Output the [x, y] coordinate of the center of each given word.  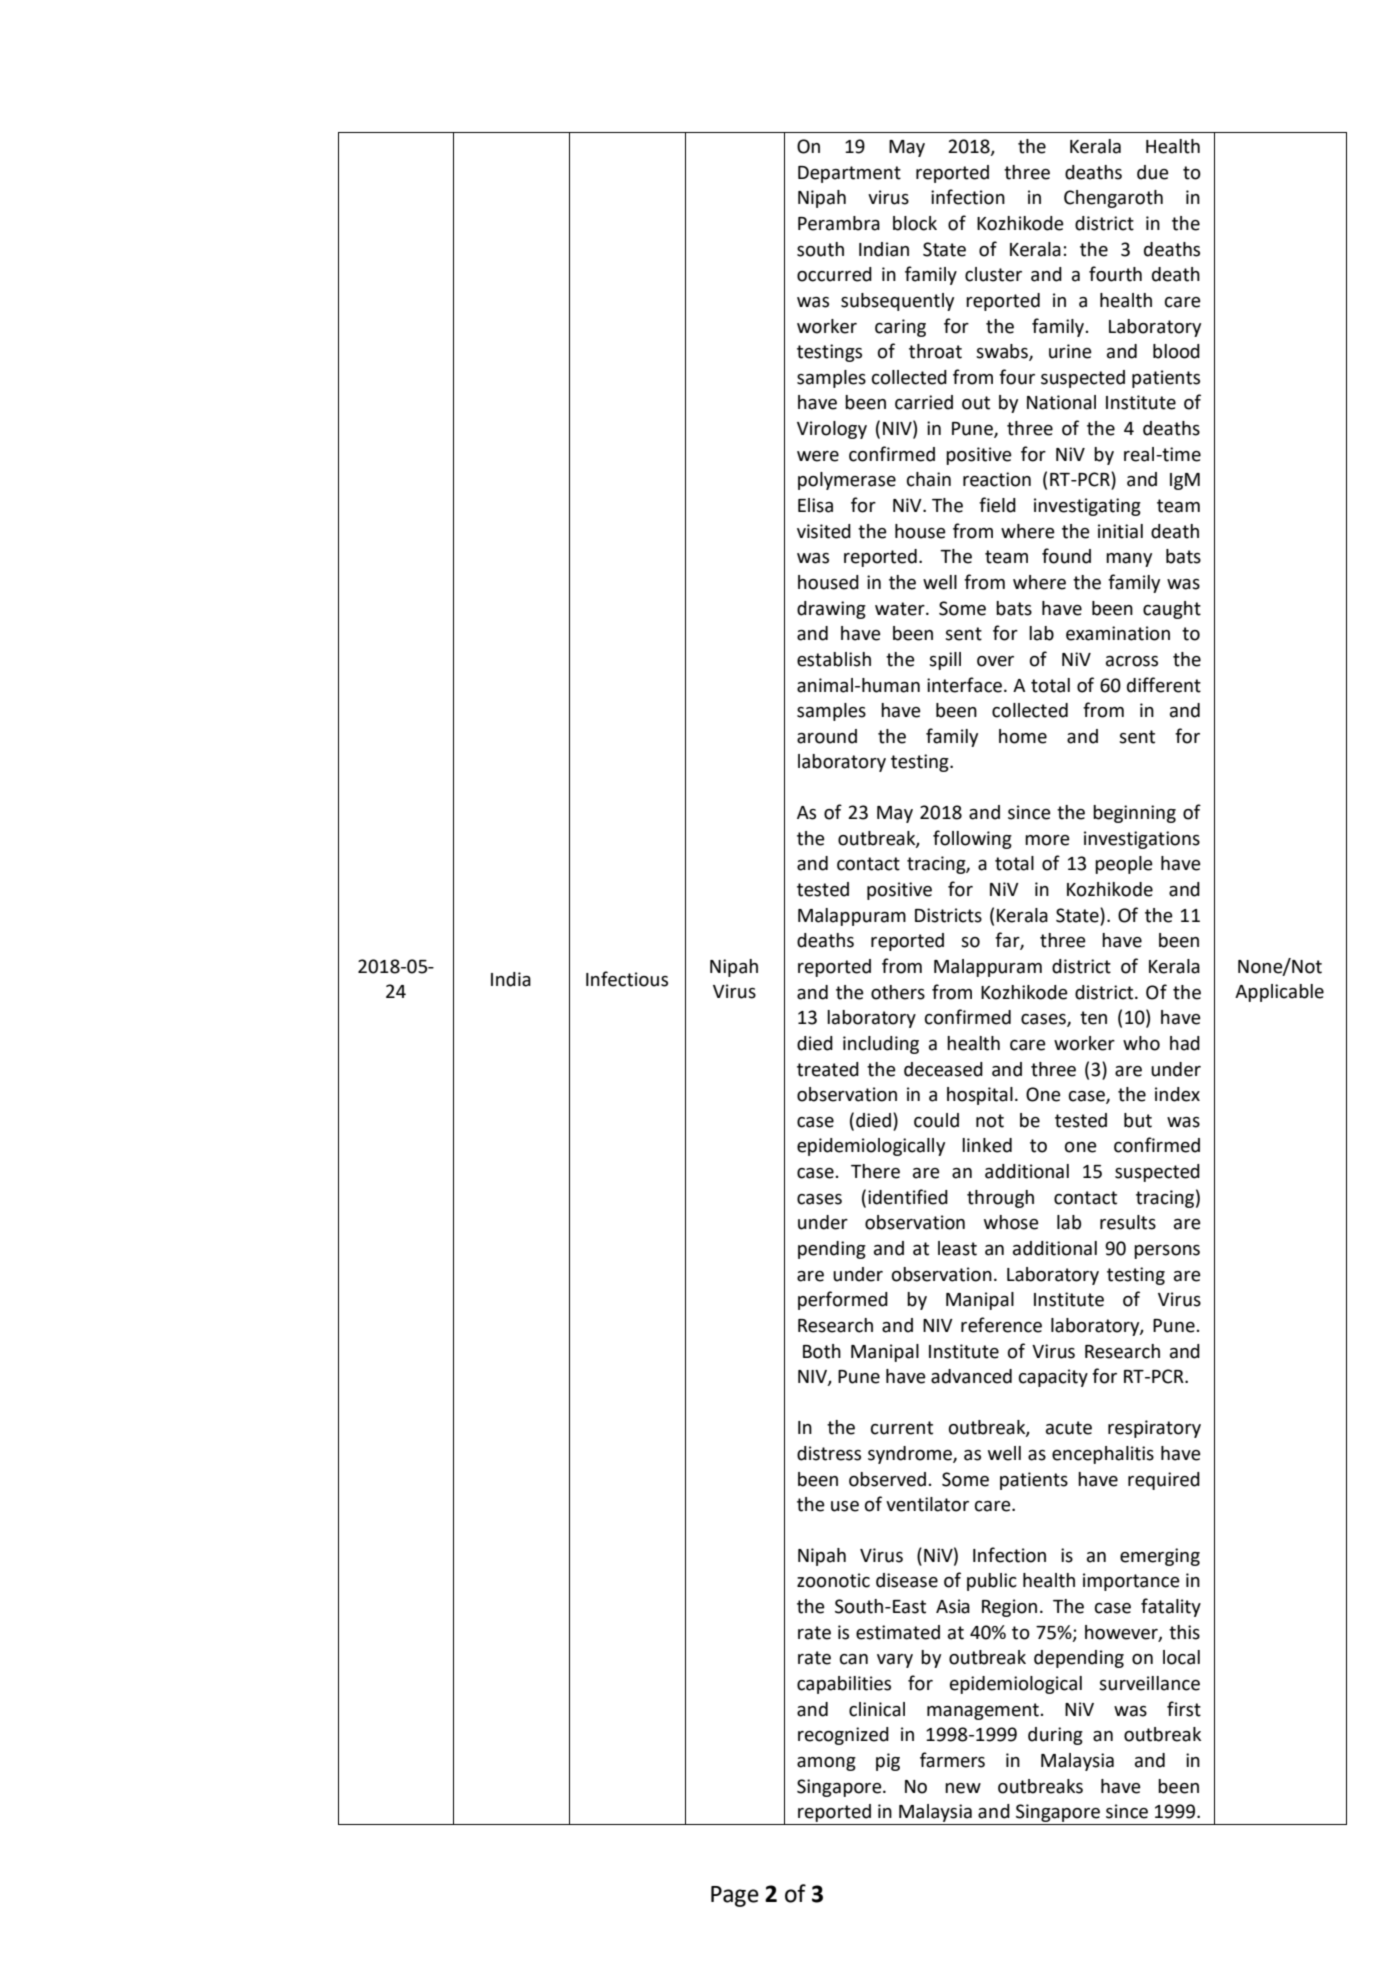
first [1184, 1709]
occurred [834, 274]
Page [735, 1896]
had [1185, 1043]
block [915, 223]
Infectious [627, 979]
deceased [943, 1069]
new [963, 1788]
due [1153, 172]
